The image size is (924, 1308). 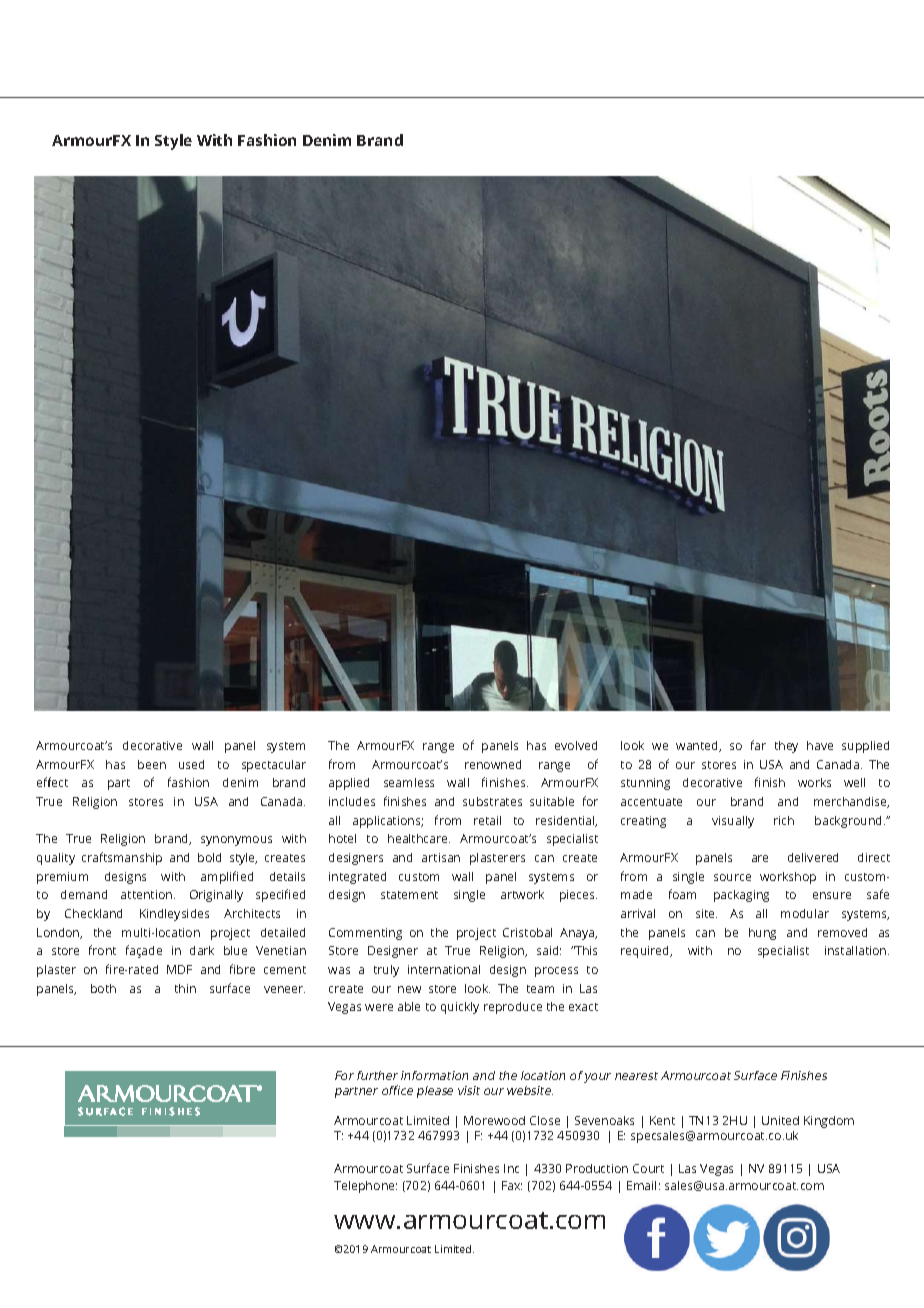 What do you see at coordinates (444, 969) in the screenshot?
I see `international` at bounding box center [444, 969].
